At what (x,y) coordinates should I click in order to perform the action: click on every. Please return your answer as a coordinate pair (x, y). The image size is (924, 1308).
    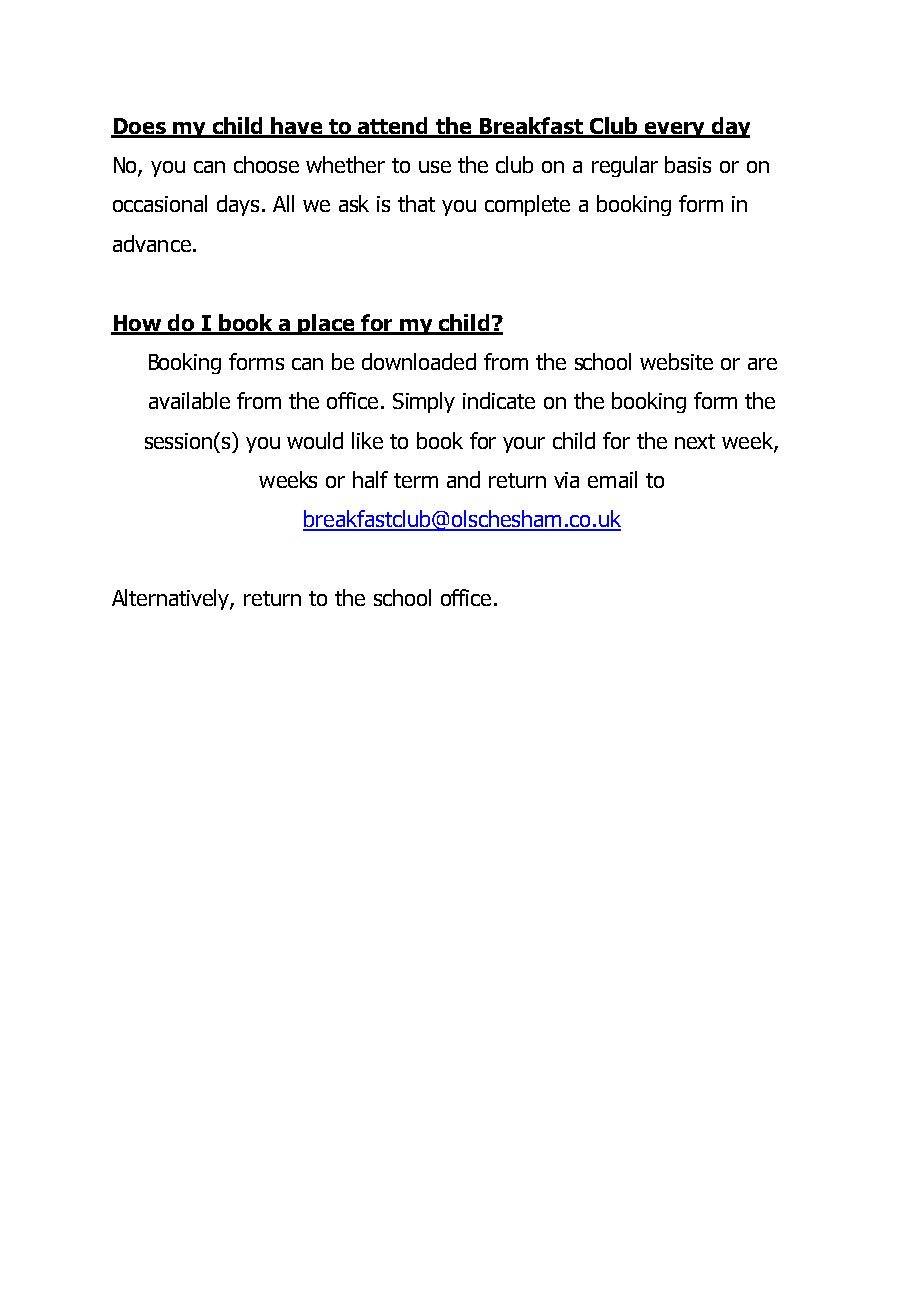
    Looking at the image, I should click on (675, 130).
